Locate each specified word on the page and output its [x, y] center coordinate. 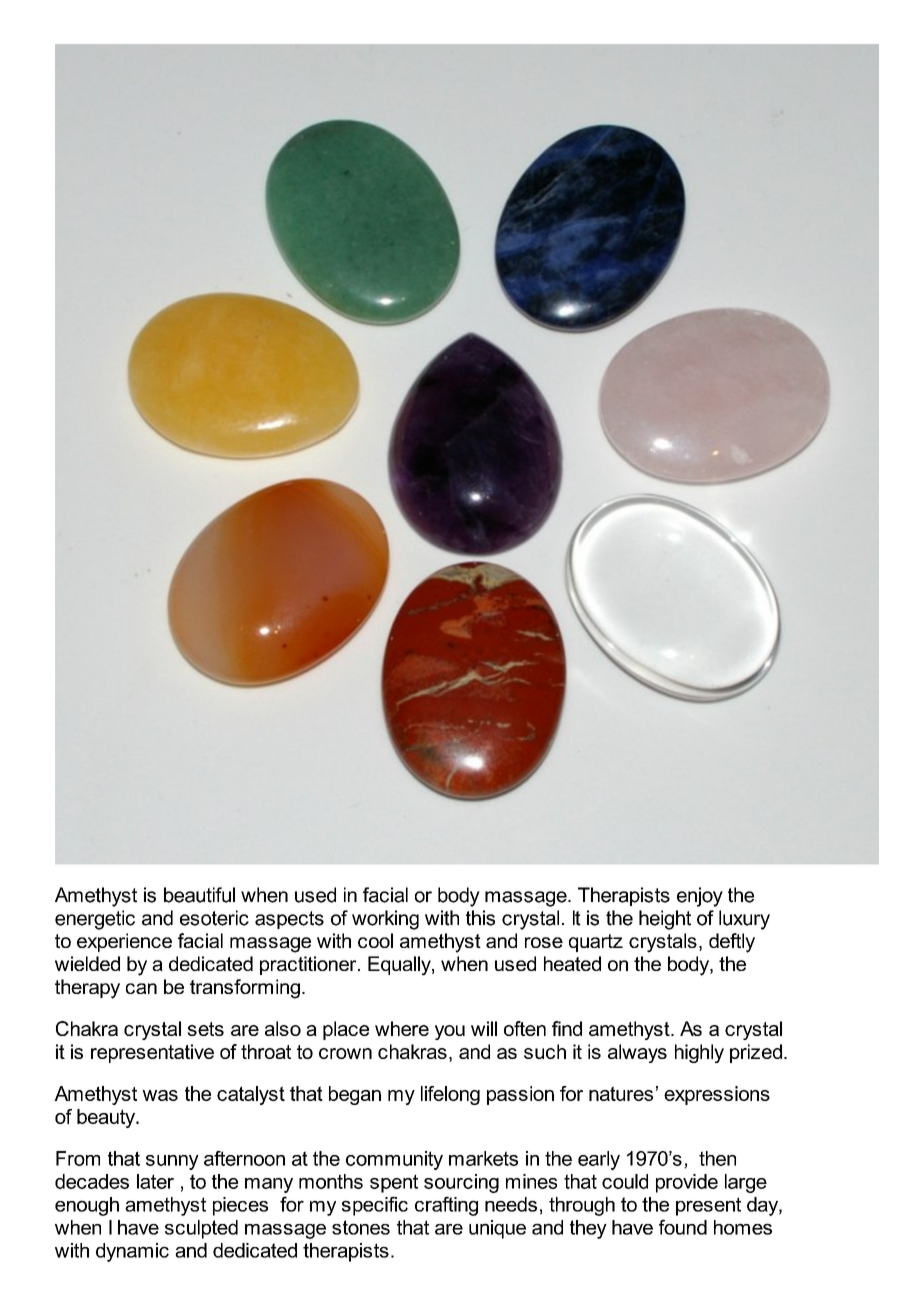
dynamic [132, 1252]
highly [699, 1053]
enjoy [700, 897]
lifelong [450, 1095]
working [385, 920]
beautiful [199, 895]
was [160, 1095]
